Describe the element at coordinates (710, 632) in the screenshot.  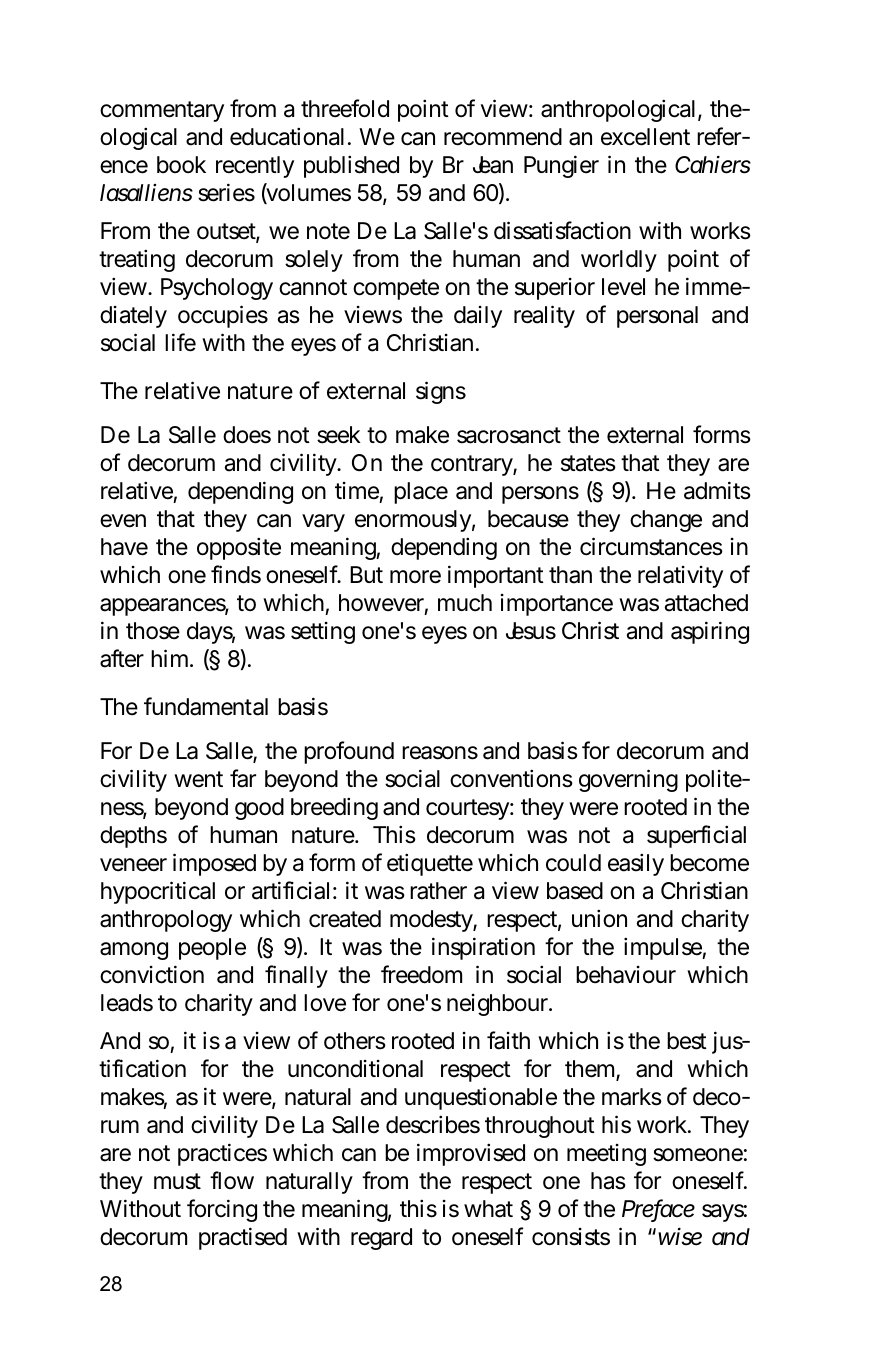
I see `aspiring` at that location.
